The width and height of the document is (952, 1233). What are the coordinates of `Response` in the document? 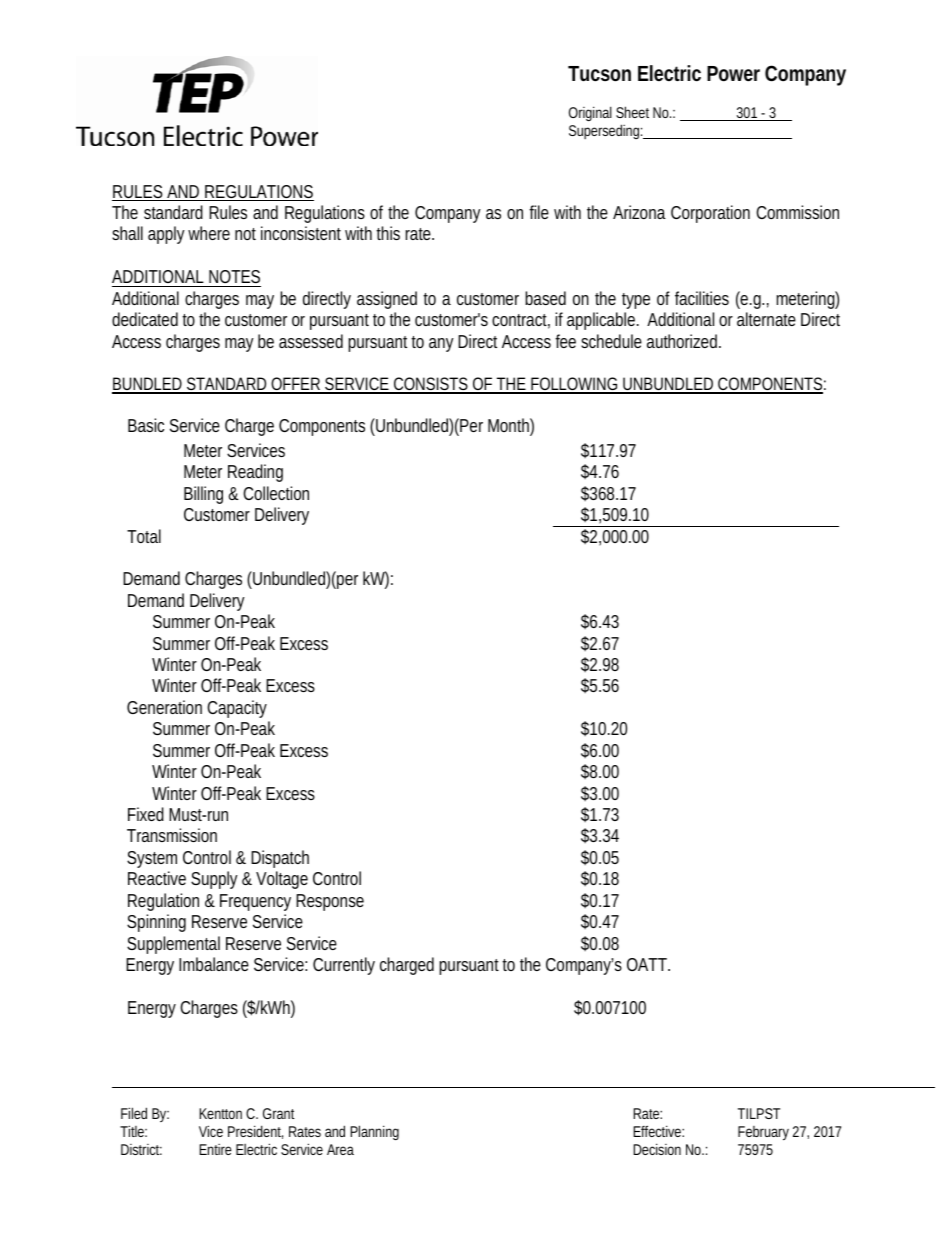 It's located at (330, 902).
